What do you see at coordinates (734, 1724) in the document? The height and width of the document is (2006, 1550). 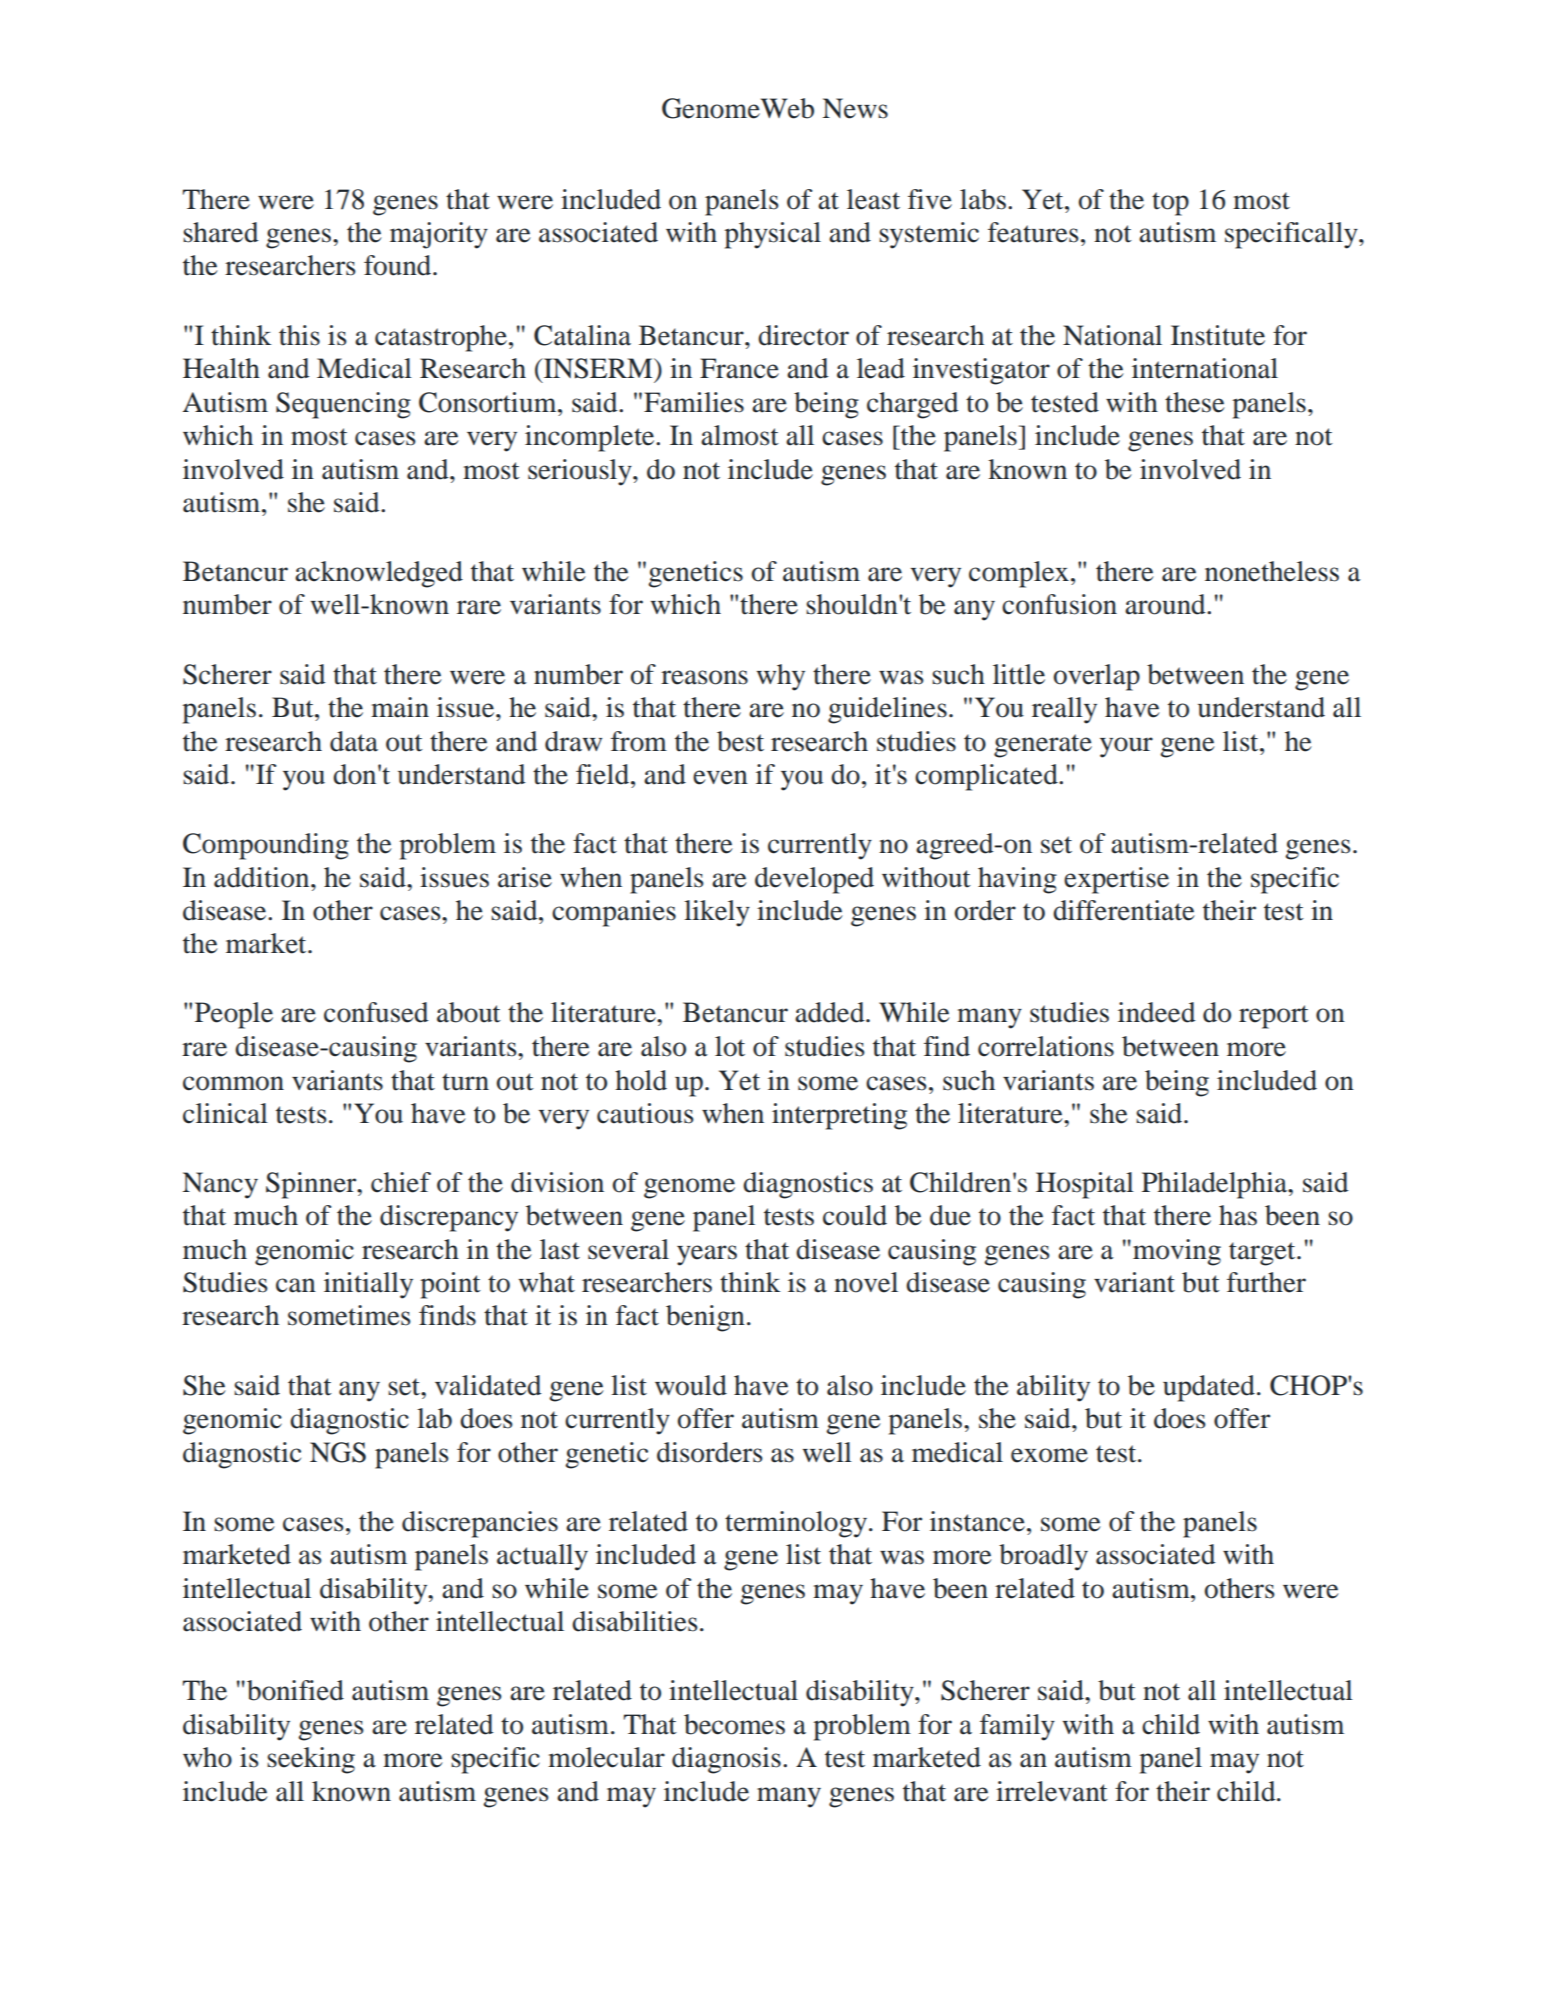 I see `becomes` at bounding box center [734, 1724].
